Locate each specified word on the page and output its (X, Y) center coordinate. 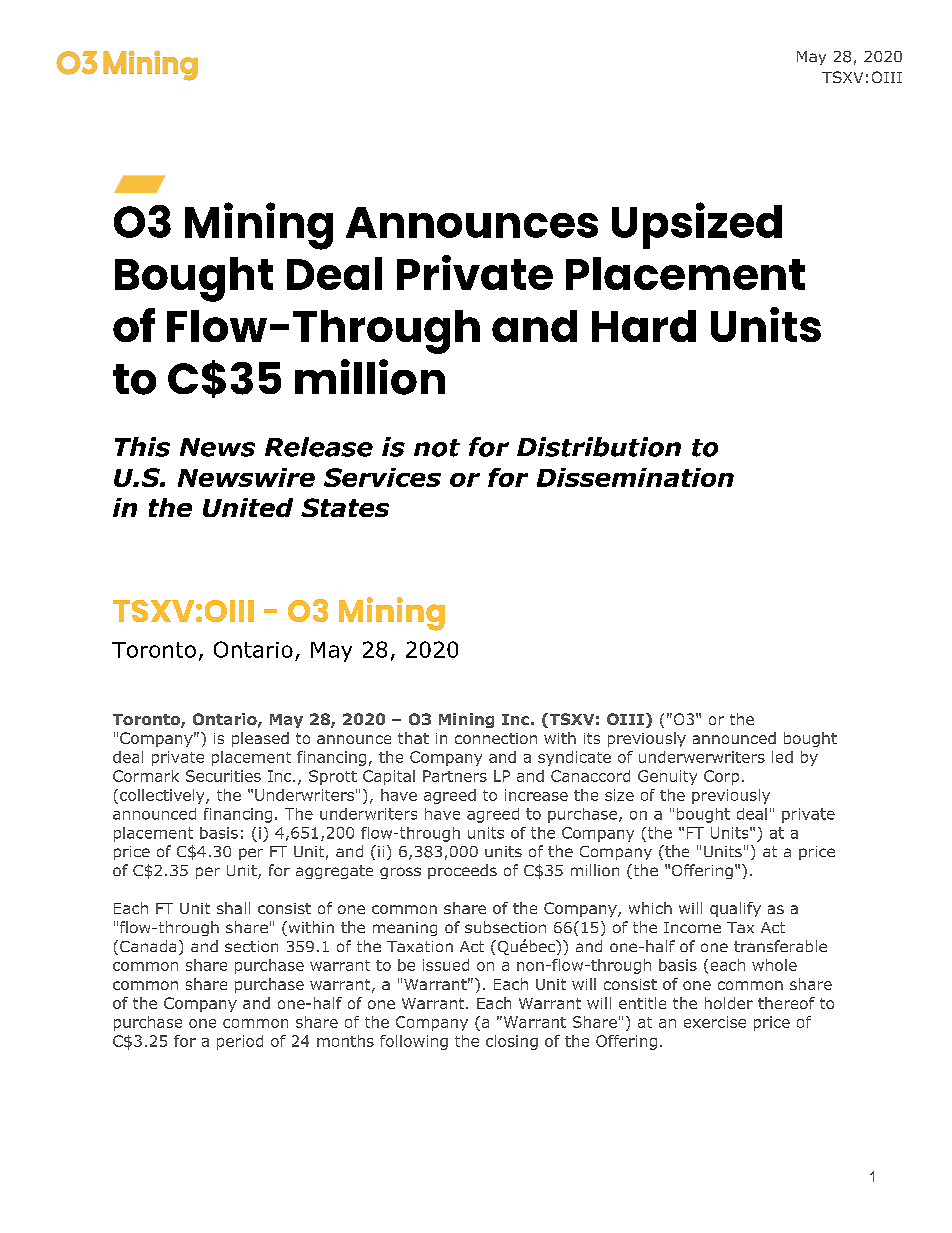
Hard (644, 326)
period (240, 1042)
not (437, 448)
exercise (715, 1022)
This (142, 447)
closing (512, 1042)
